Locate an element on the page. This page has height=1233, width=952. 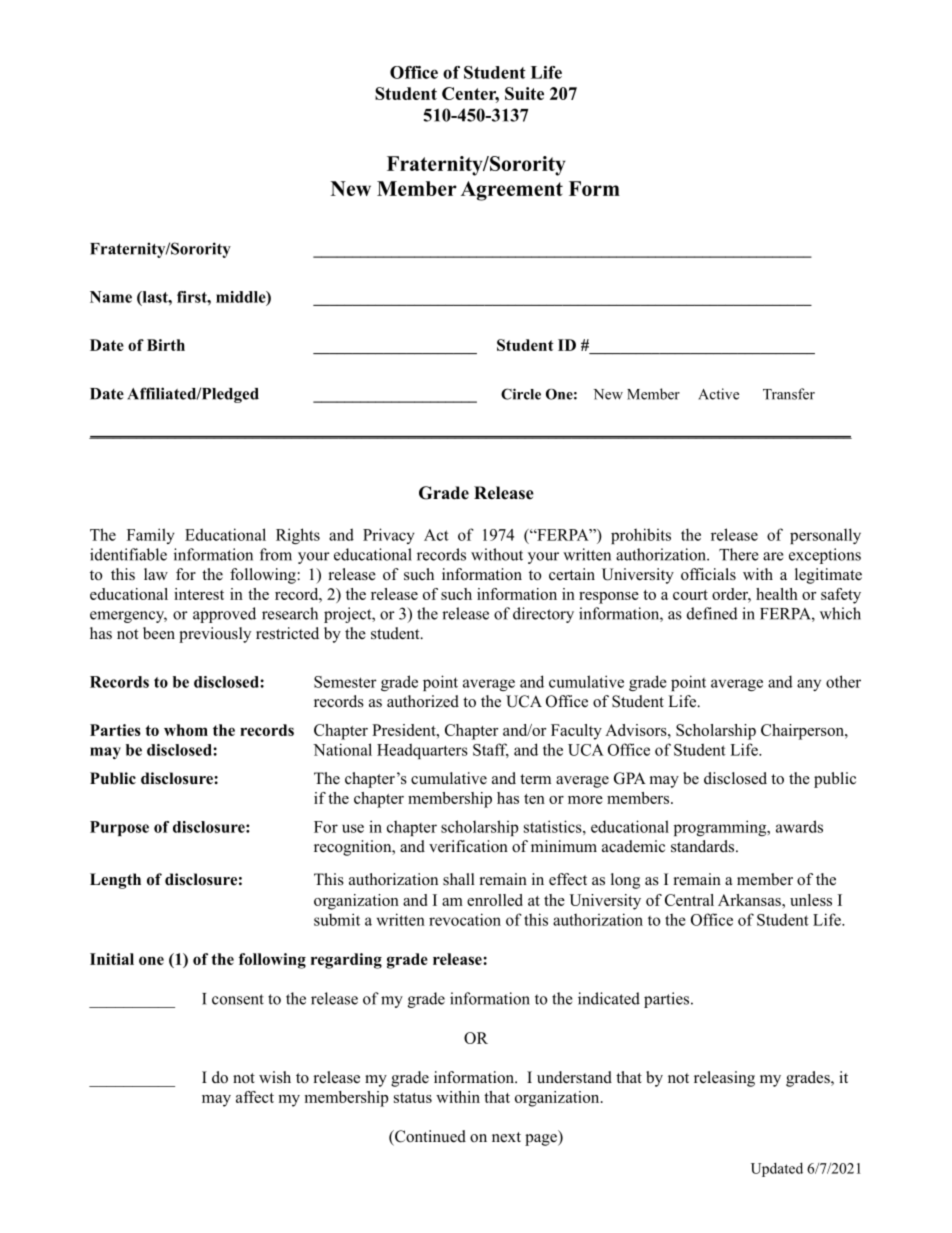
Agreement is located at coordinates (512, 191).
